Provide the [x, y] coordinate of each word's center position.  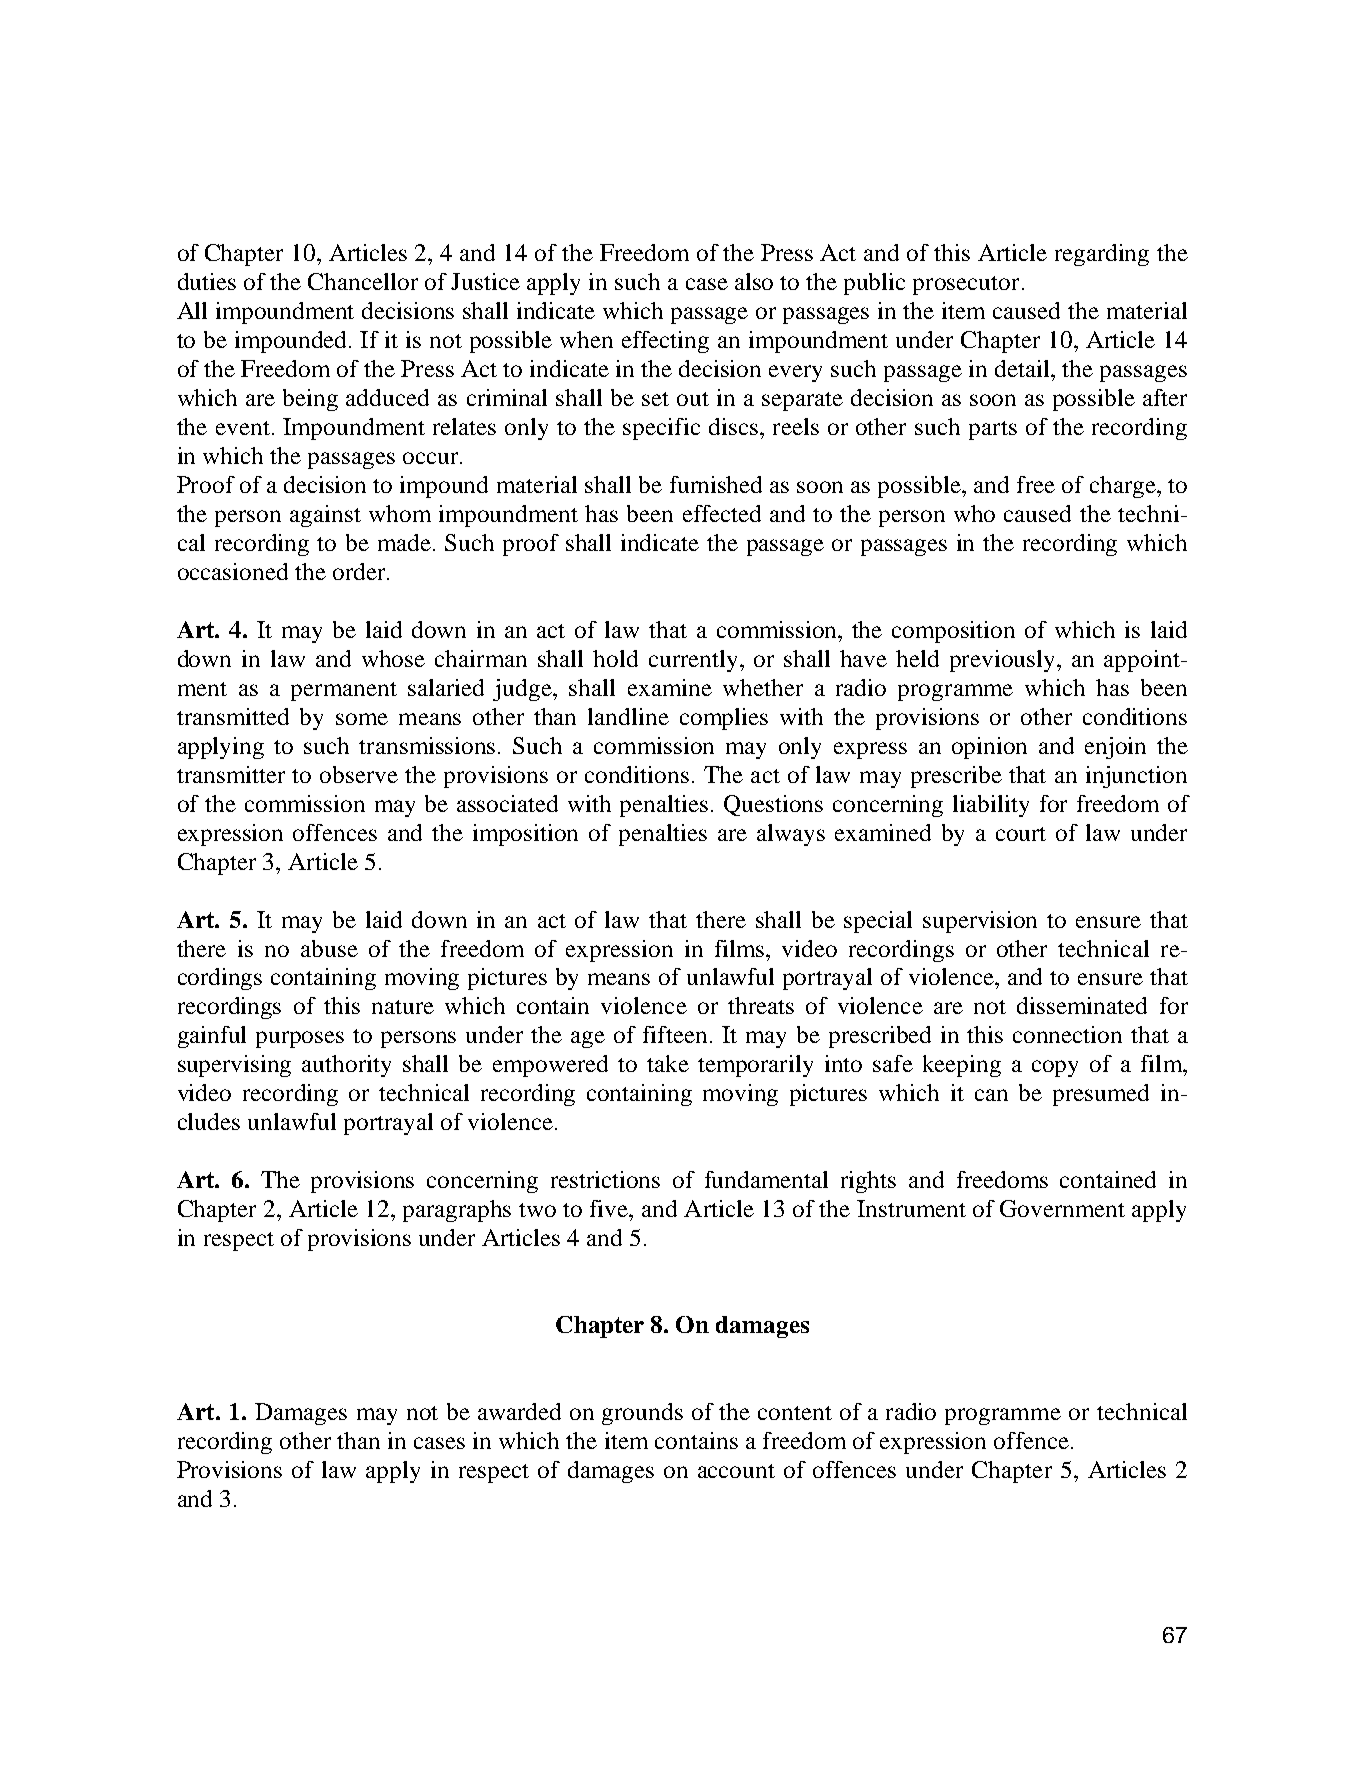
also [754, 281]
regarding [1102, 255]
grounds [642, 1414]
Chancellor [363, 281]
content [795, 1413]
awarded [519, 1411]
